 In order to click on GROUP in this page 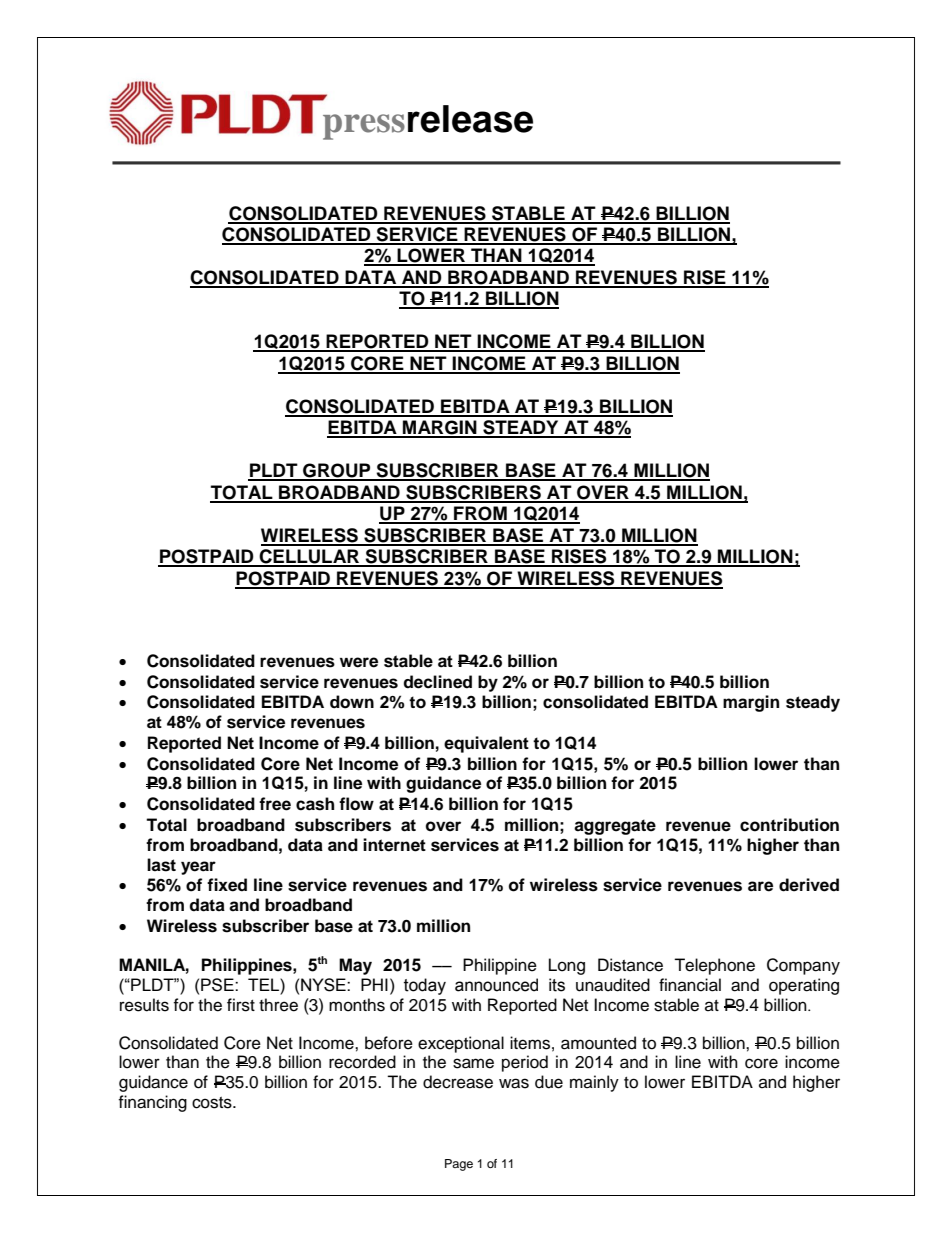, I will do `click(337, 471)`.
